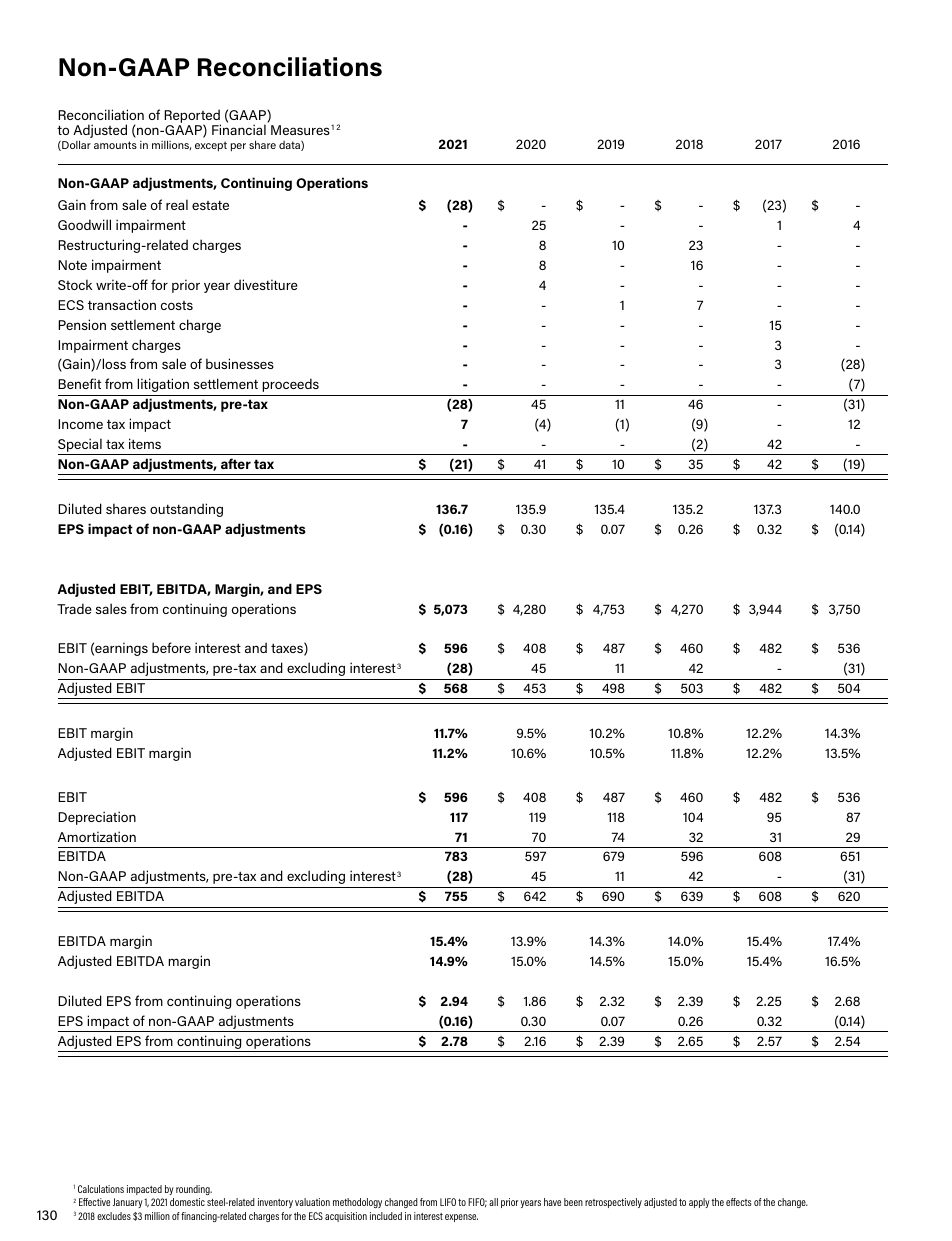 The width and height of the screenshot is (952, 1241). What do you see at coordinates (266, 284) in the screenshot?
I see `divestiture` at bounding box center [266, 284].
